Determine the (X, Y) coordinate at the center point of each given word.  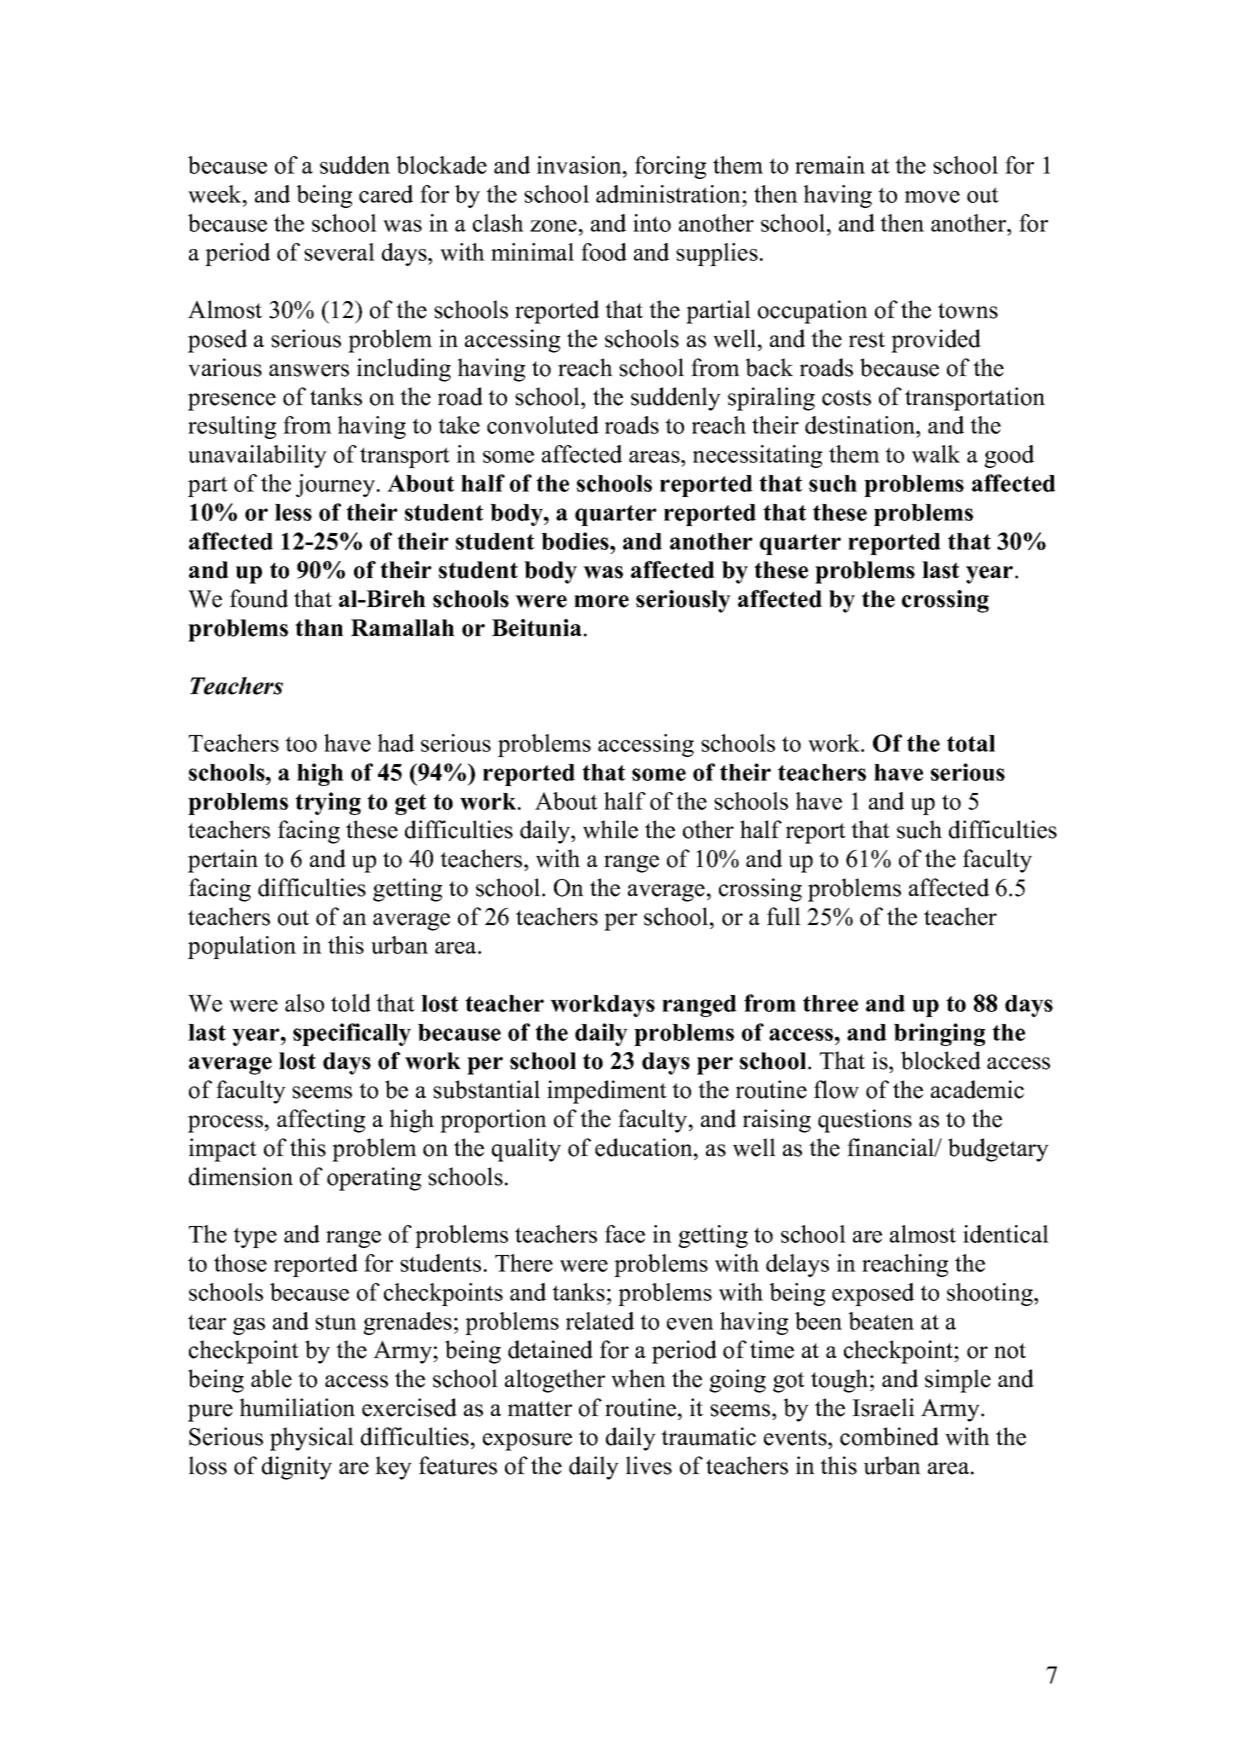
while (610, 829)
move (932, 197)
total (971, 743)
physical (312, 1439)
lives (649, 1465)
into (652, 223)
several (339, 252)
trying (328, 803)
